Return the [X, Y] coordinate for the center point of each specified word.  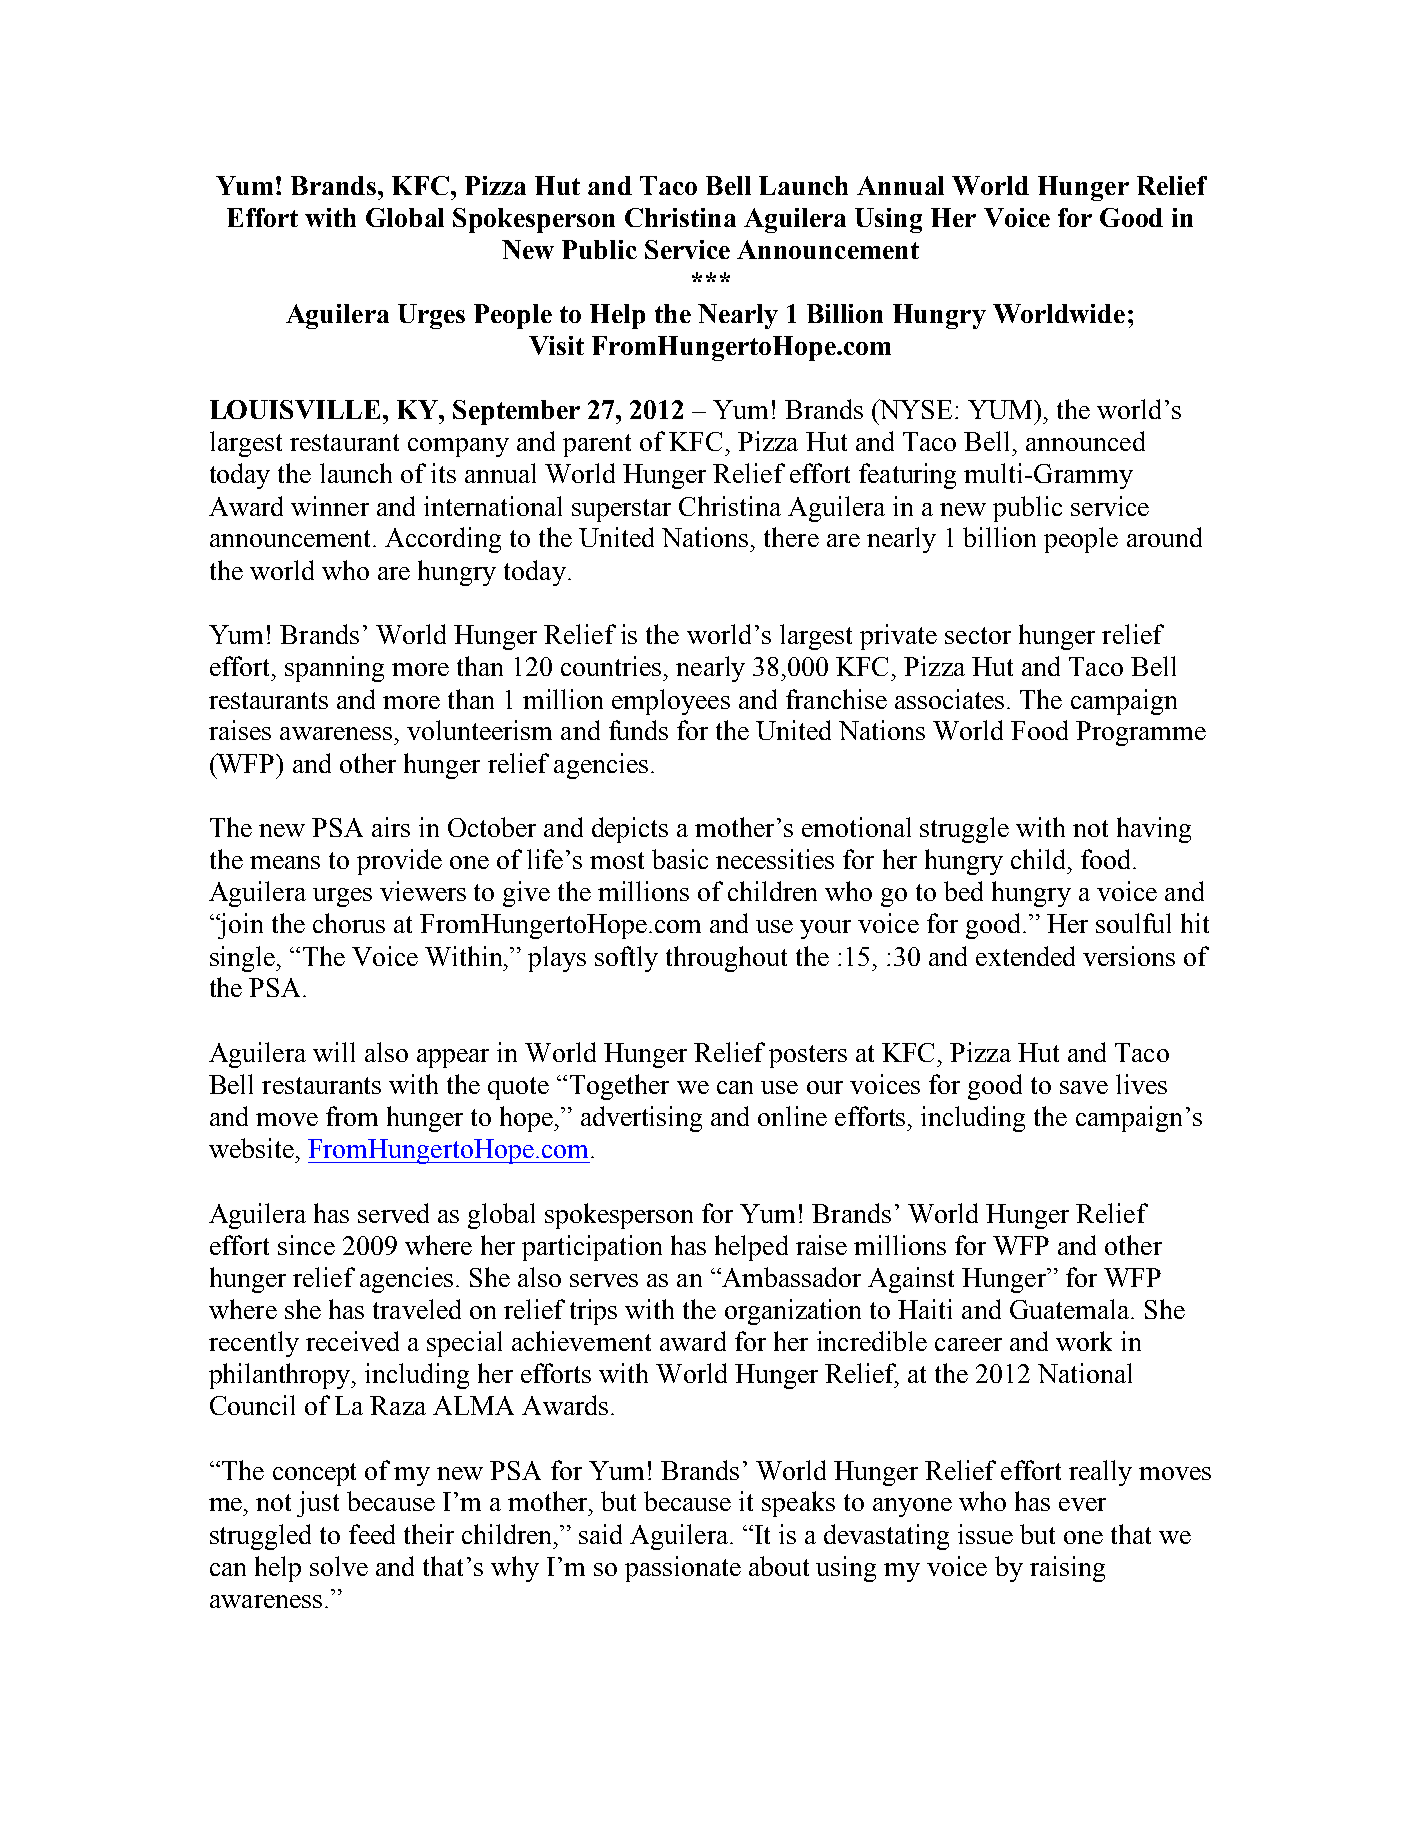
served [393, 1213]
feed [372, 1534]
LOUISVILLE [297, 409]
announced [1085, 441]
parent [597, 445]
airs [391, 827]
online [792, 1116]
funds [638, 730]
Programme [1141, 733]
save [1084, 1087]
